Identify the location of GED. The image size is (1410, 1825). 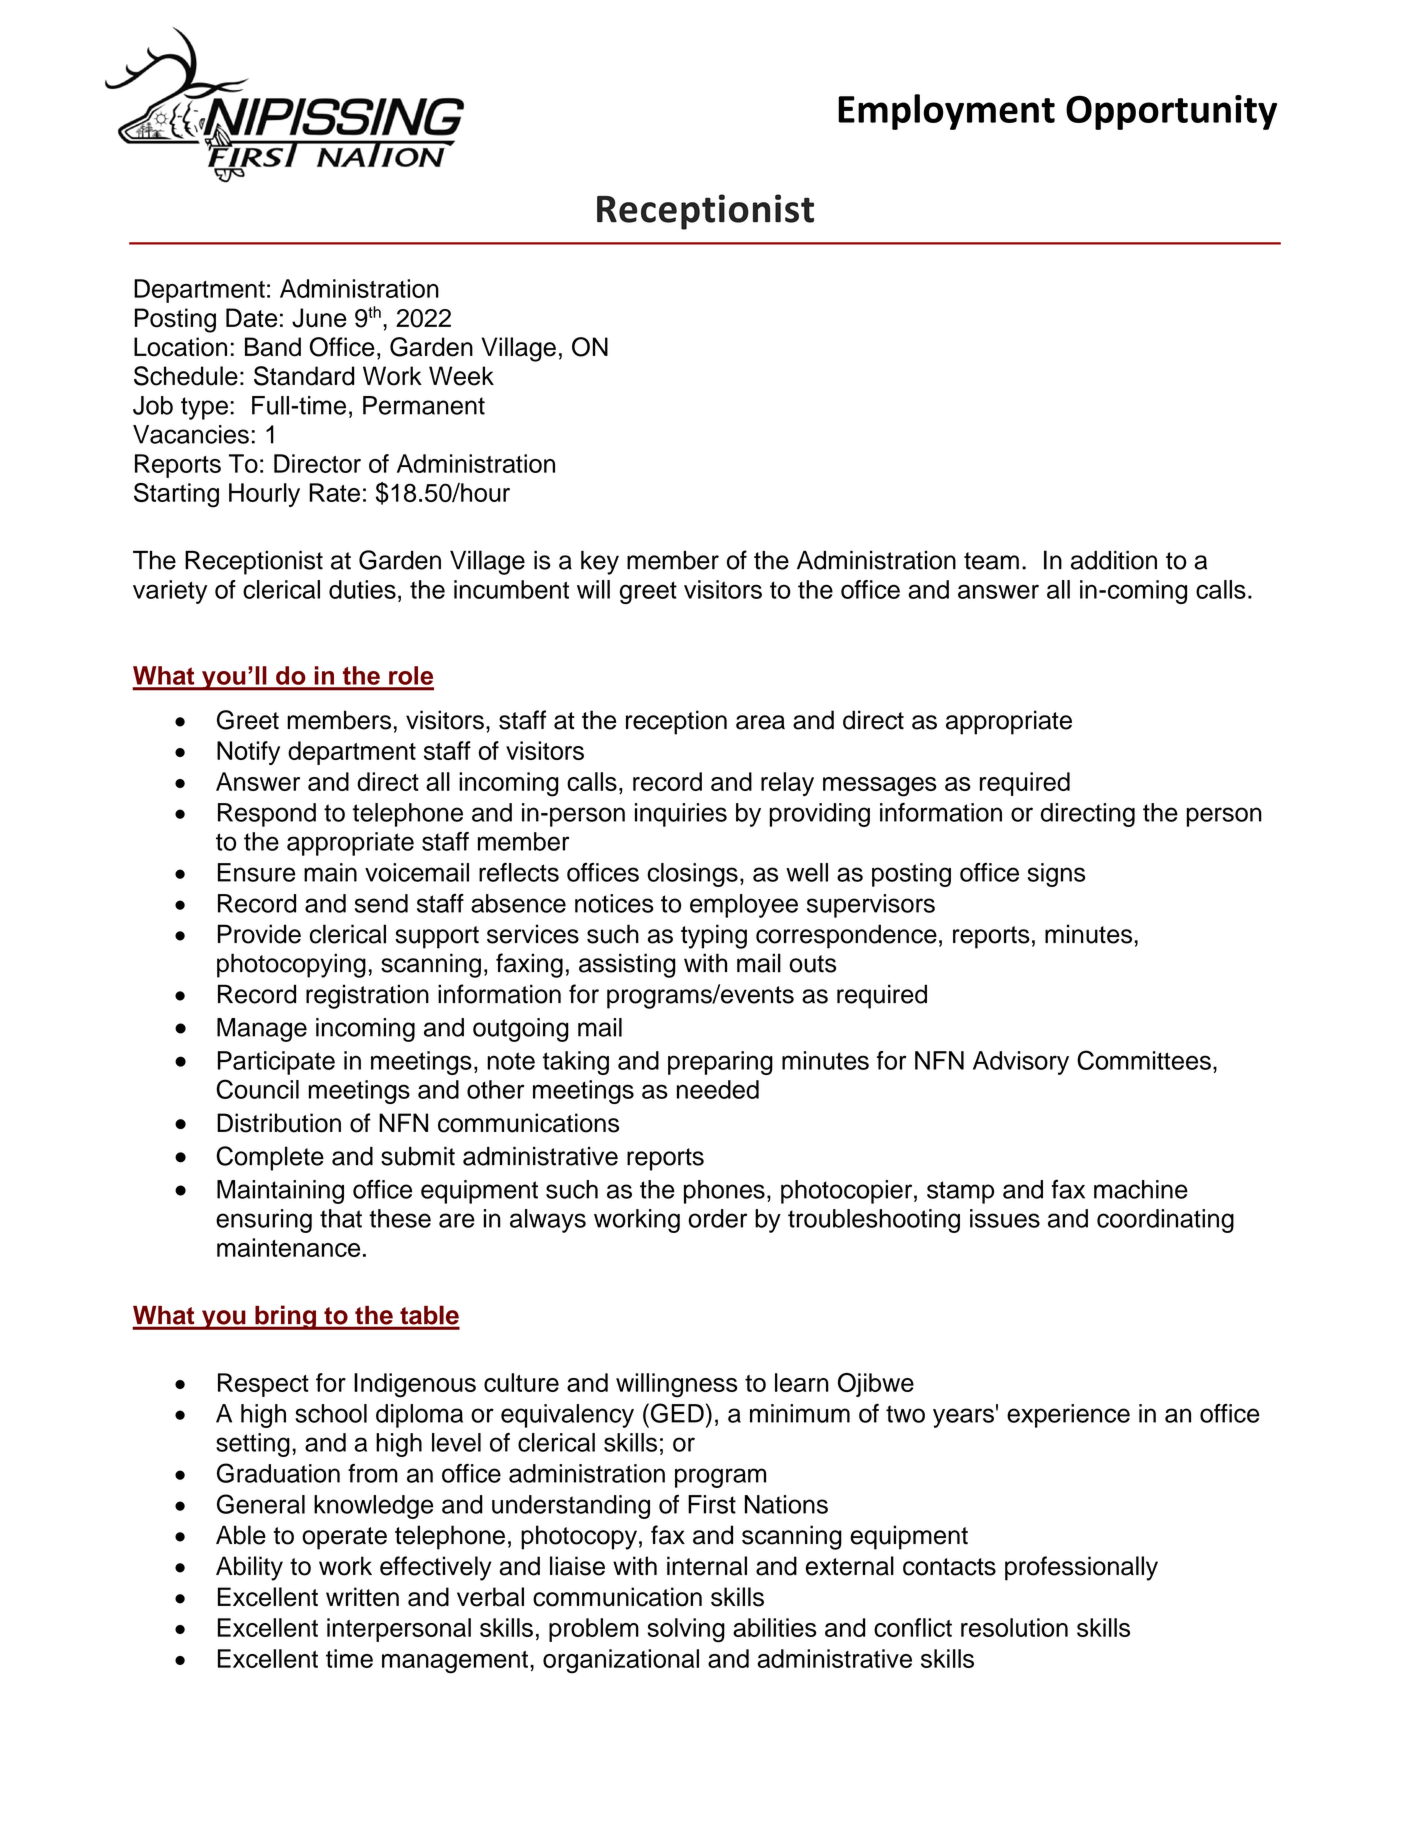
(676, 1413).
